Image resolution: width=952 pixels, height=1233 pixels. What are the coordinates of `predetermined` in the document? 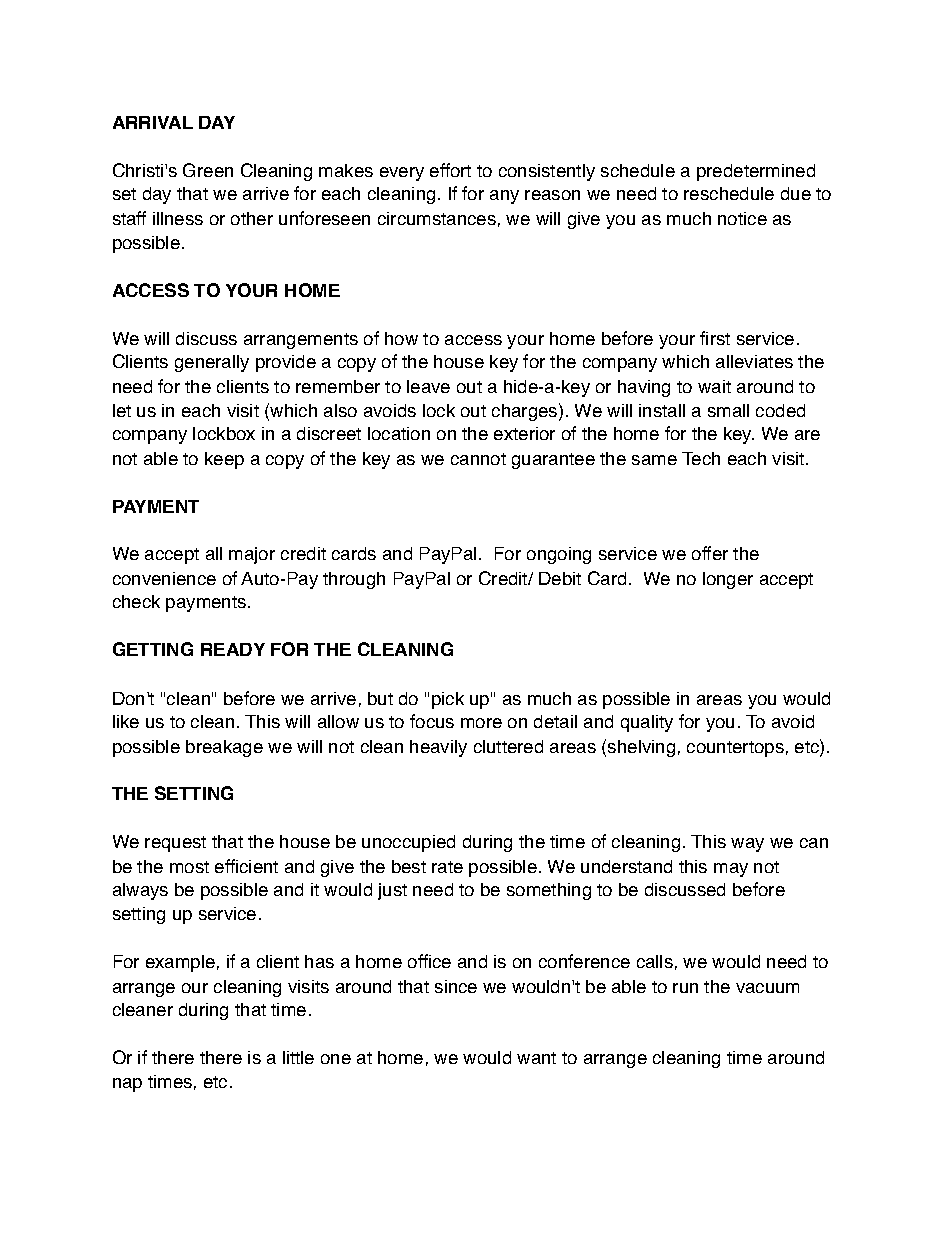 It's located at (756, 172).
